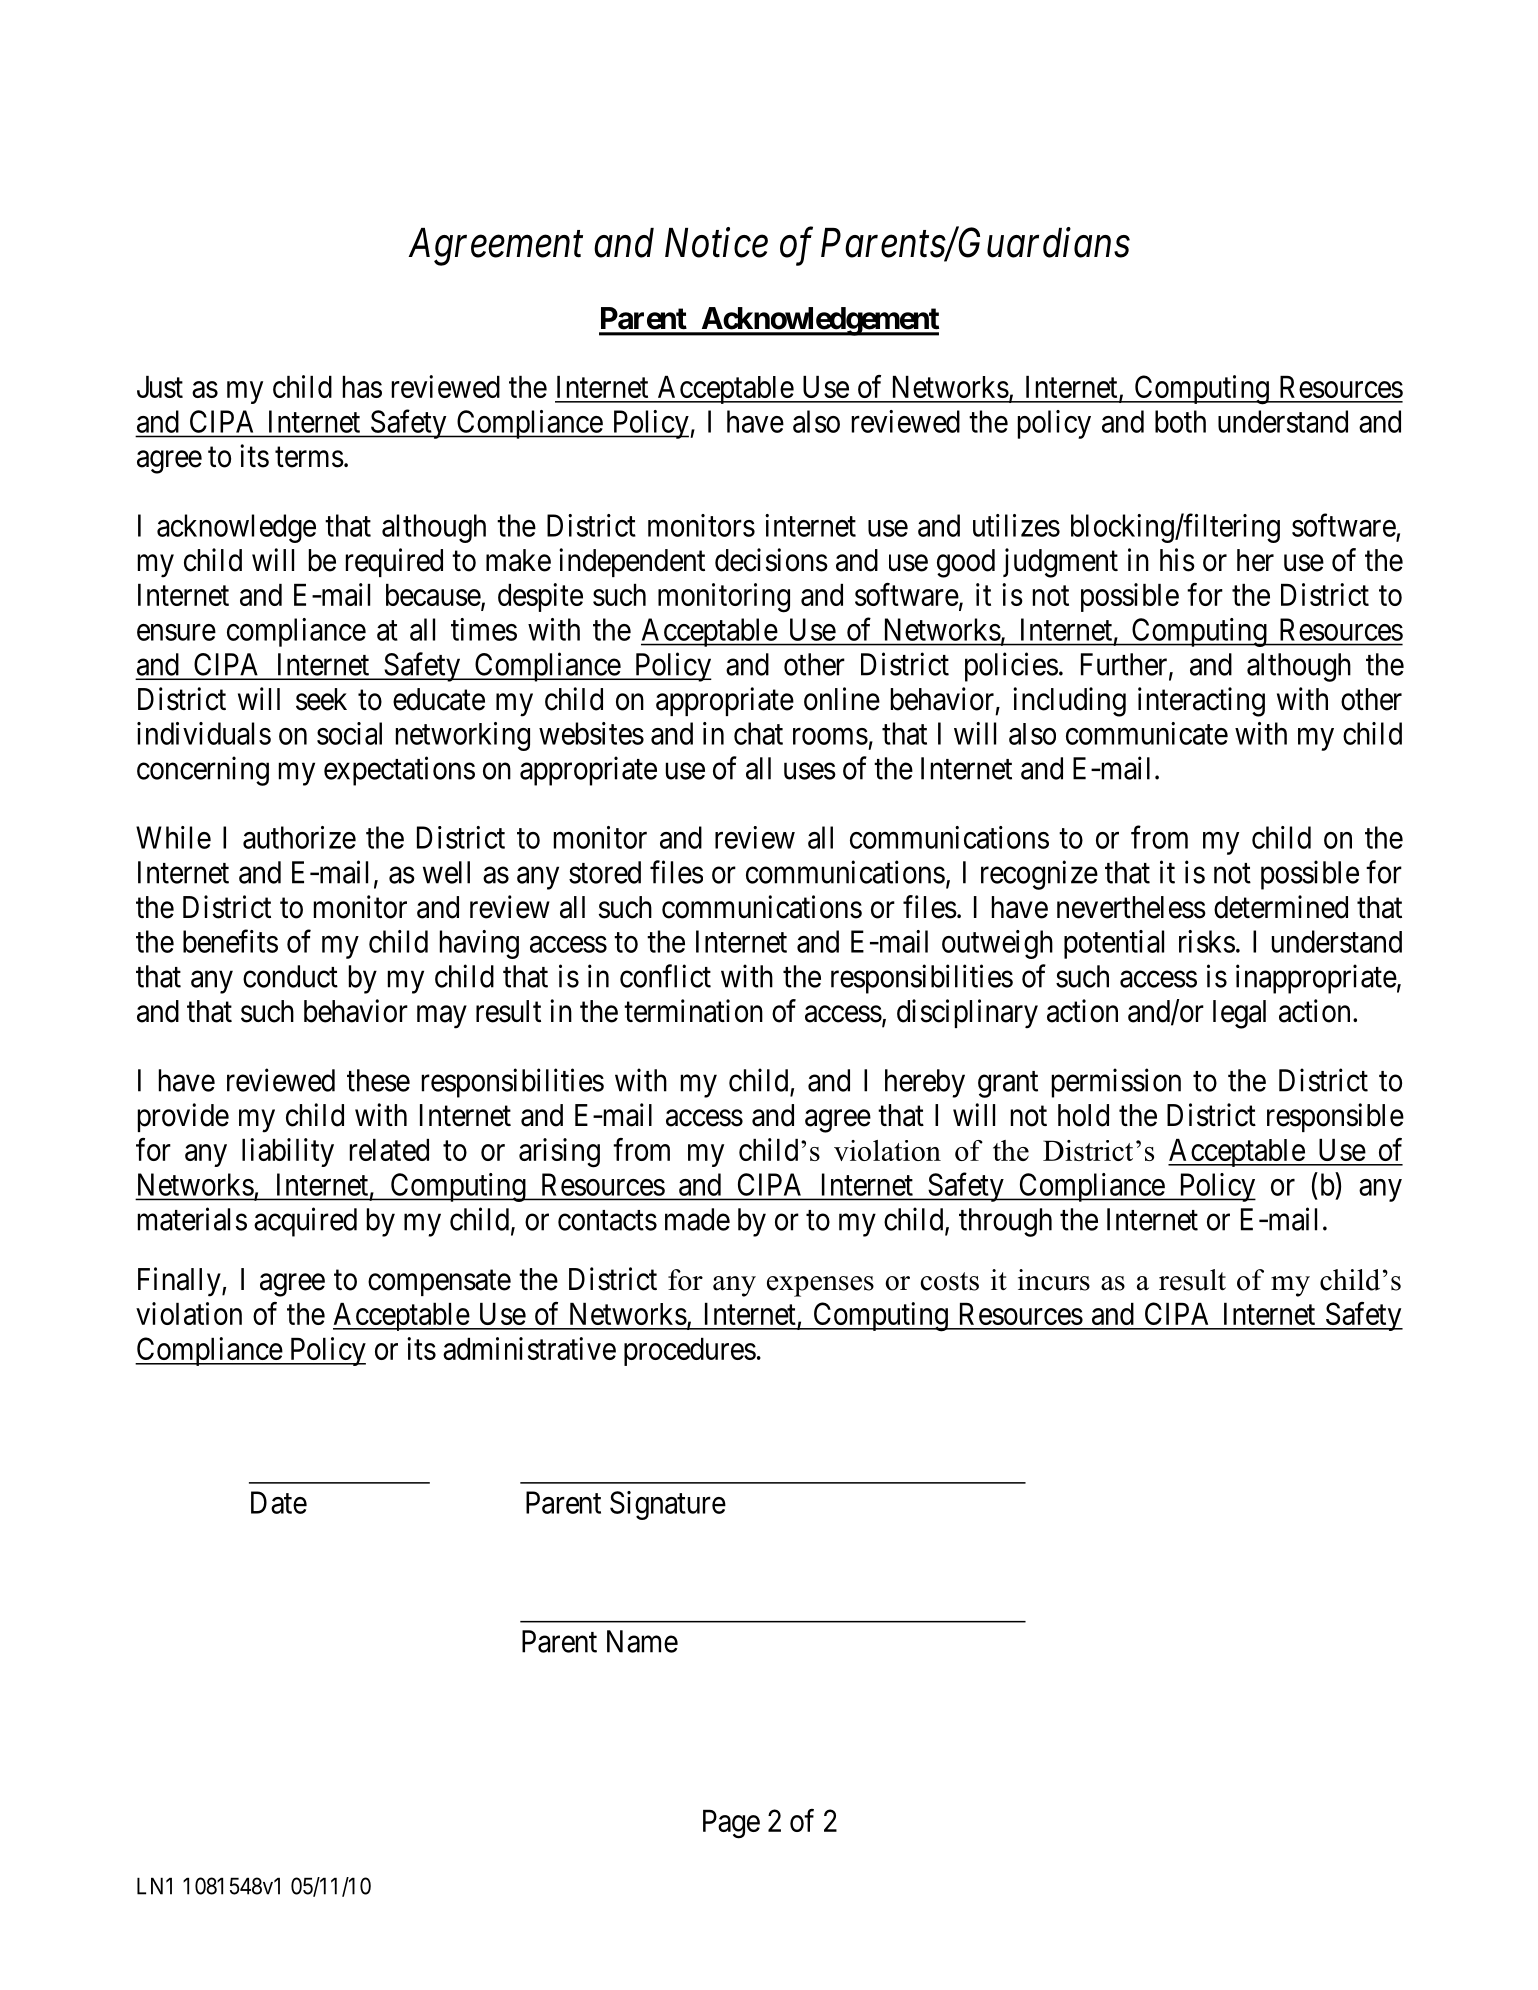  I want to click on termination, so click(693, 1011).
